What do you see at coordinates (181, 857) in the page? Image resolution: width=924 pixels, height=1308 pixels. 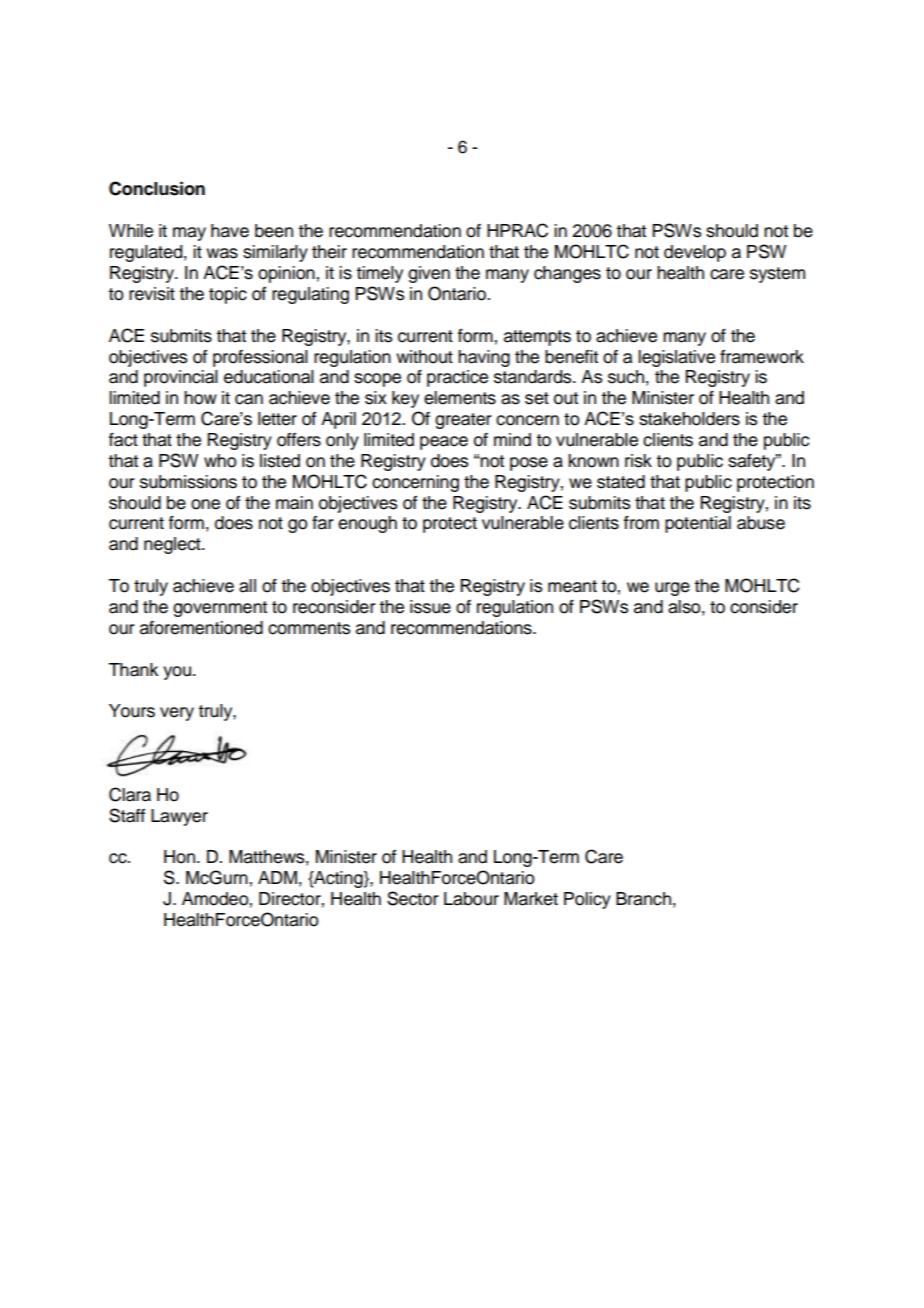 I see `Hon` at bounding box center [181, 857].
